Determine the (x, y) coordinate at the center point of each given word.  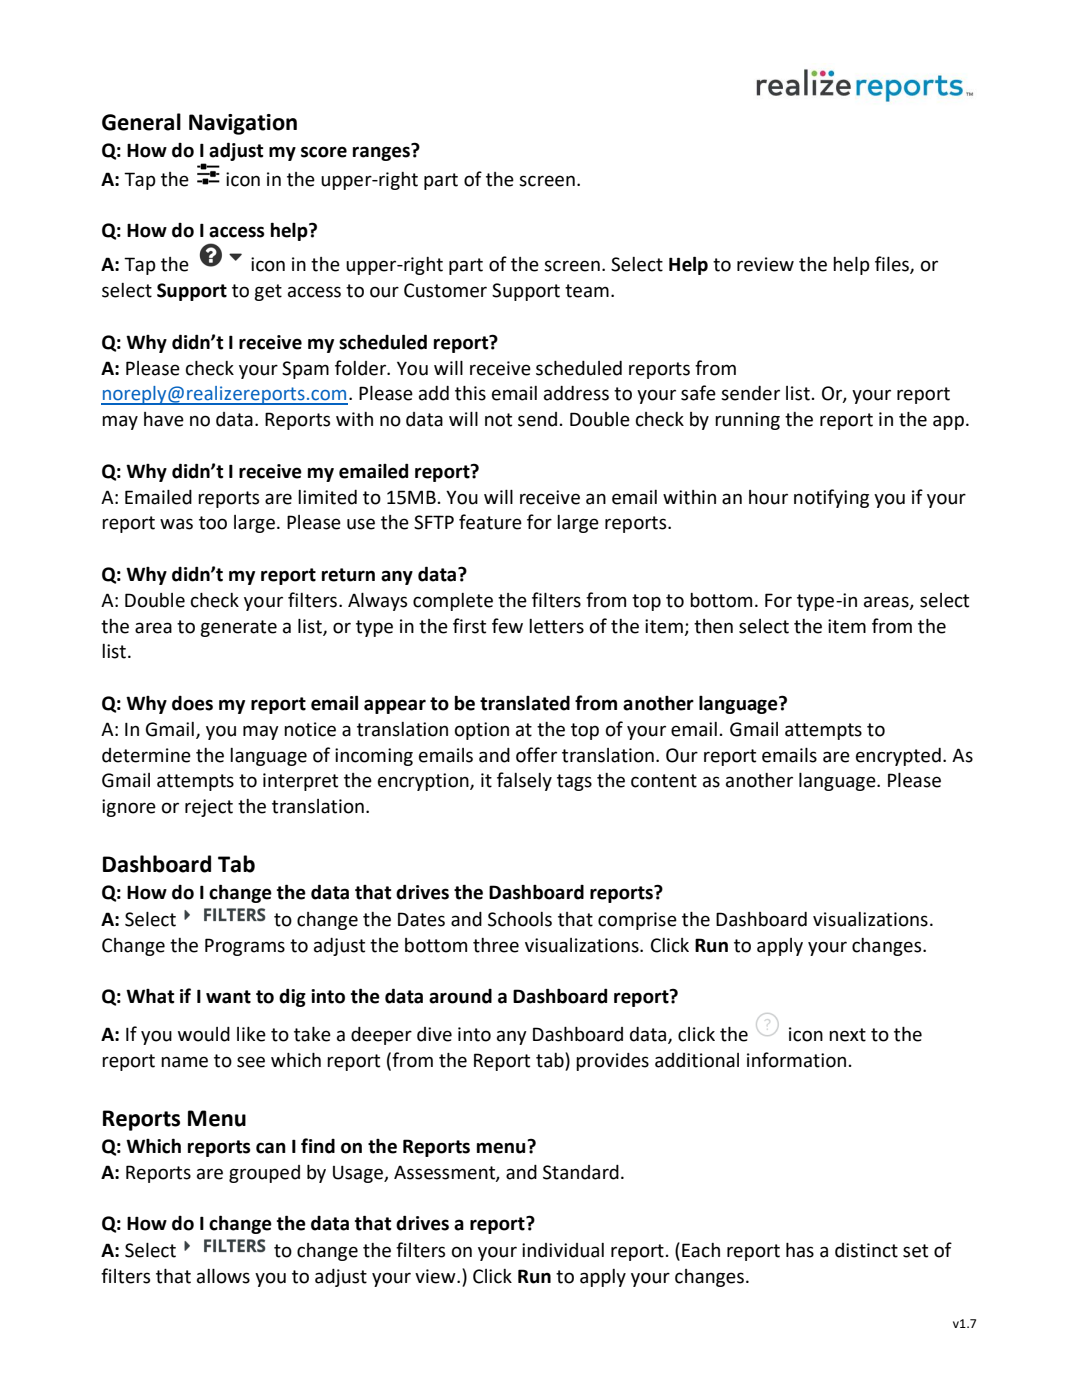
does (192, 703)
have (164, 419)
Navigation (243, 124)
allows (223, 1276)
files (893, 265)
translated (525, 703)
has (800, 1250)
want (228, 997)
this (470, 393)
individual (563, 1250)
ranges (381, 153)
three (496, 945)
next (847, 1035)
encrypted (898, 757)
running (747, 421)
